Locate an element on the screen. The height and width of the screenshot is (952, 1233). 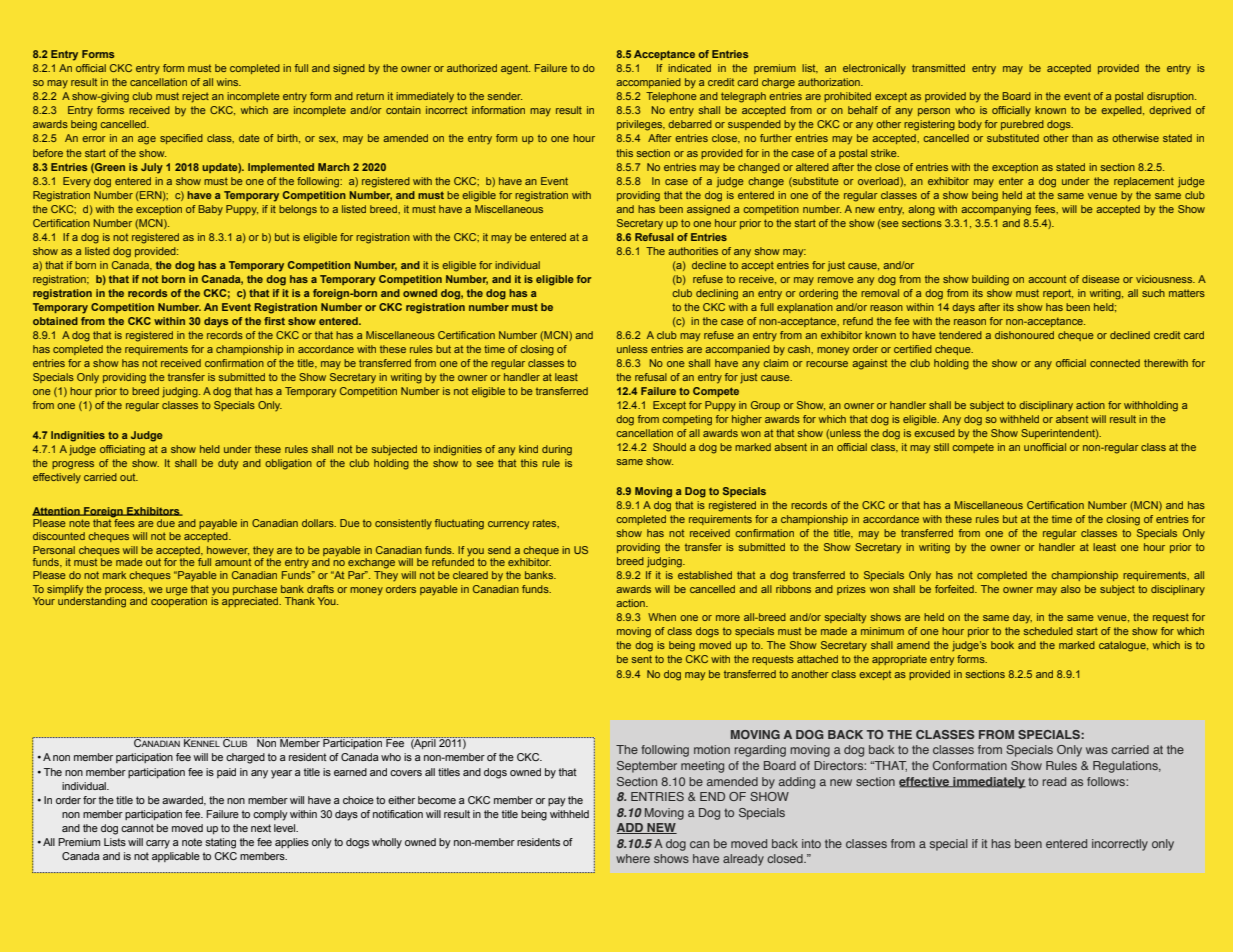
where is located at coordinates (633, 858).
